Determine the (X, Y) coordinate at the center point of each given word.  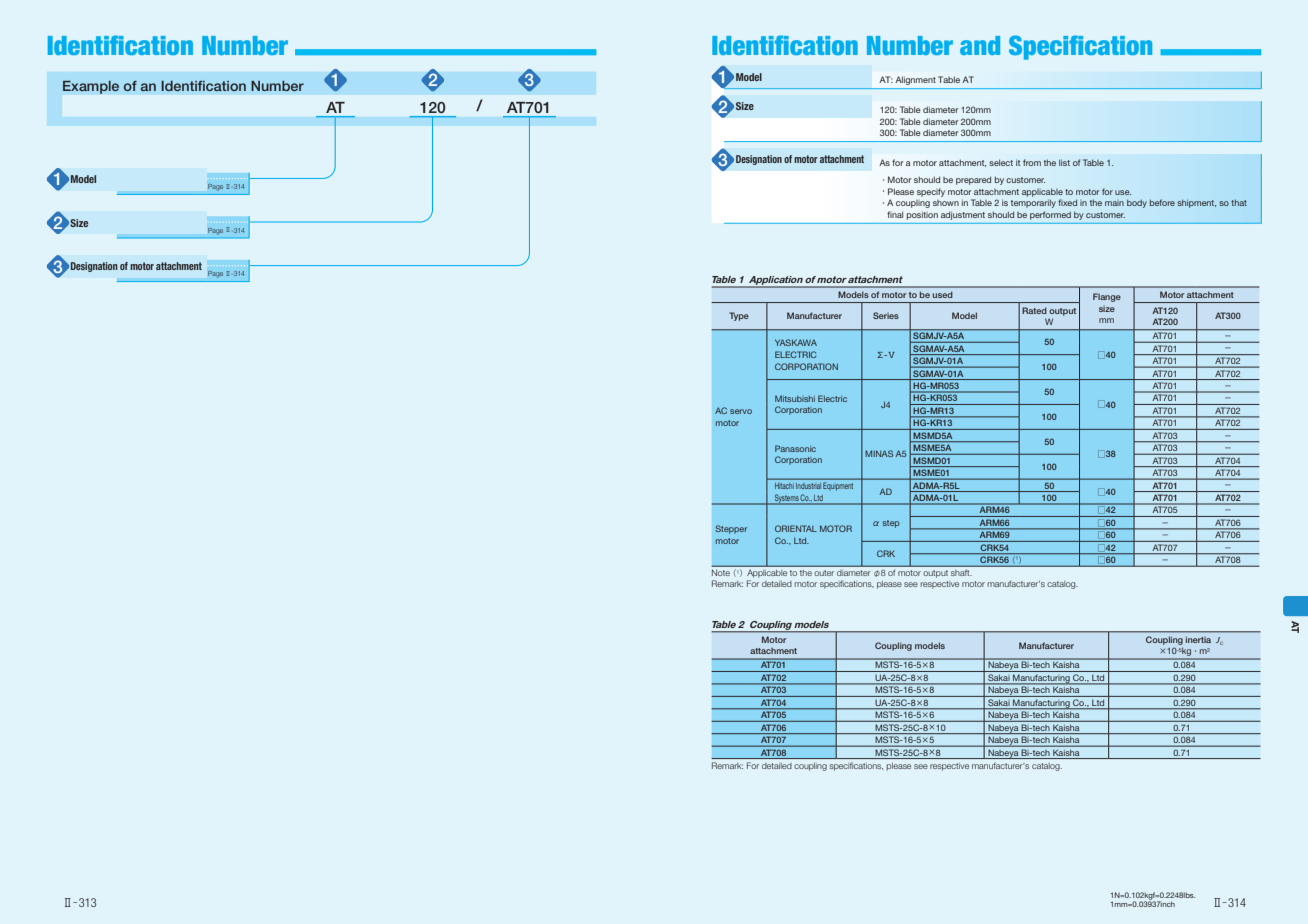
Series (886, 315)
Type (739, 316)
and (980, 45)
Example (91, 87)
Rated (1034, 310)
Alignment (916, 80)
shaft (961, 572)
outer (824, 573)
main (1114, 203)
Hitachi (783, 486)
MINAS (879, 453)
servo (741, 411)
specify (931, 192)
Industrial (808, 486)
